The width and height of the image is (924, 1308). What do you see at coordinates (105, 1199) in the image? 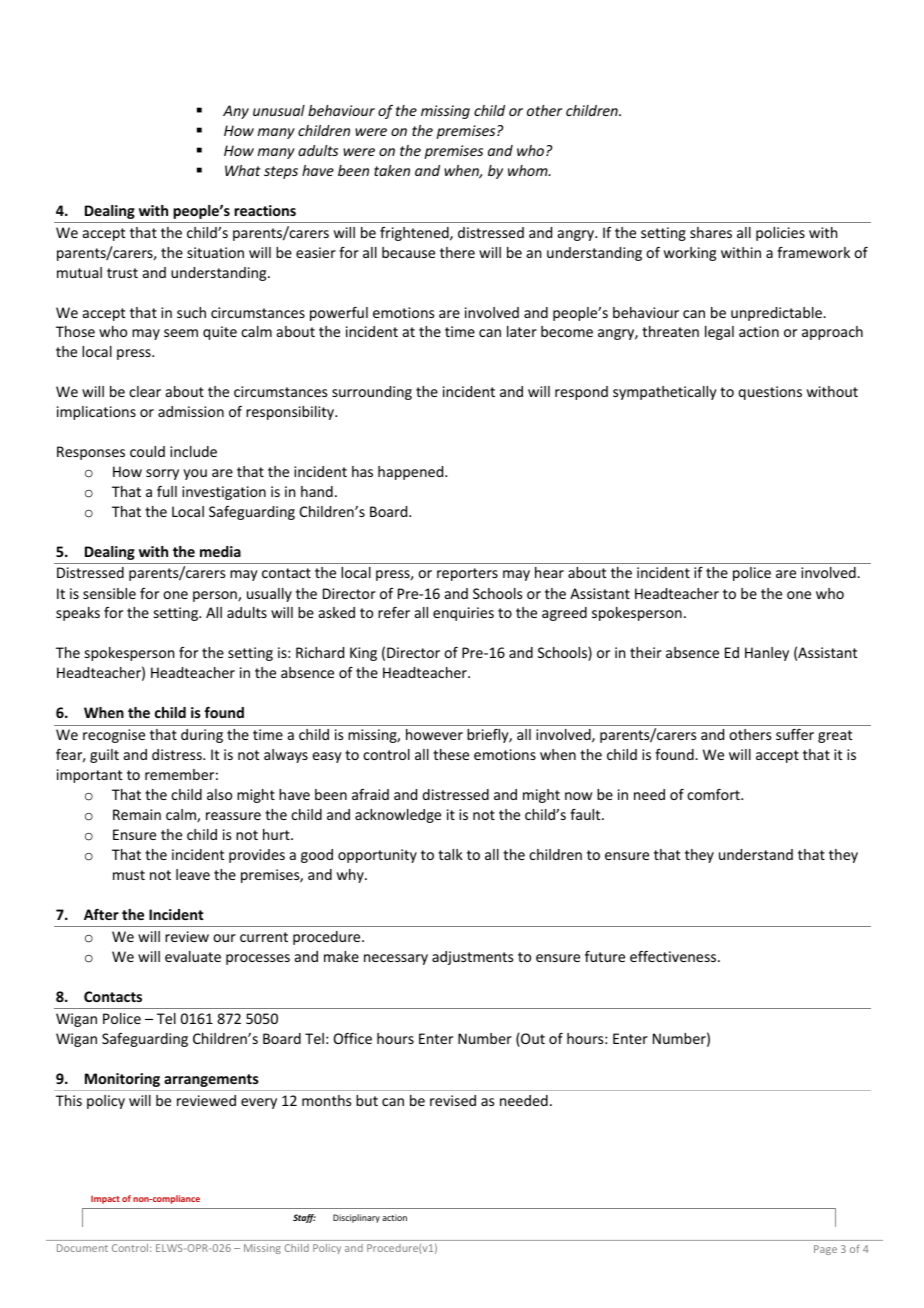
I see `Impact` at bounding box center [105, 1199].
